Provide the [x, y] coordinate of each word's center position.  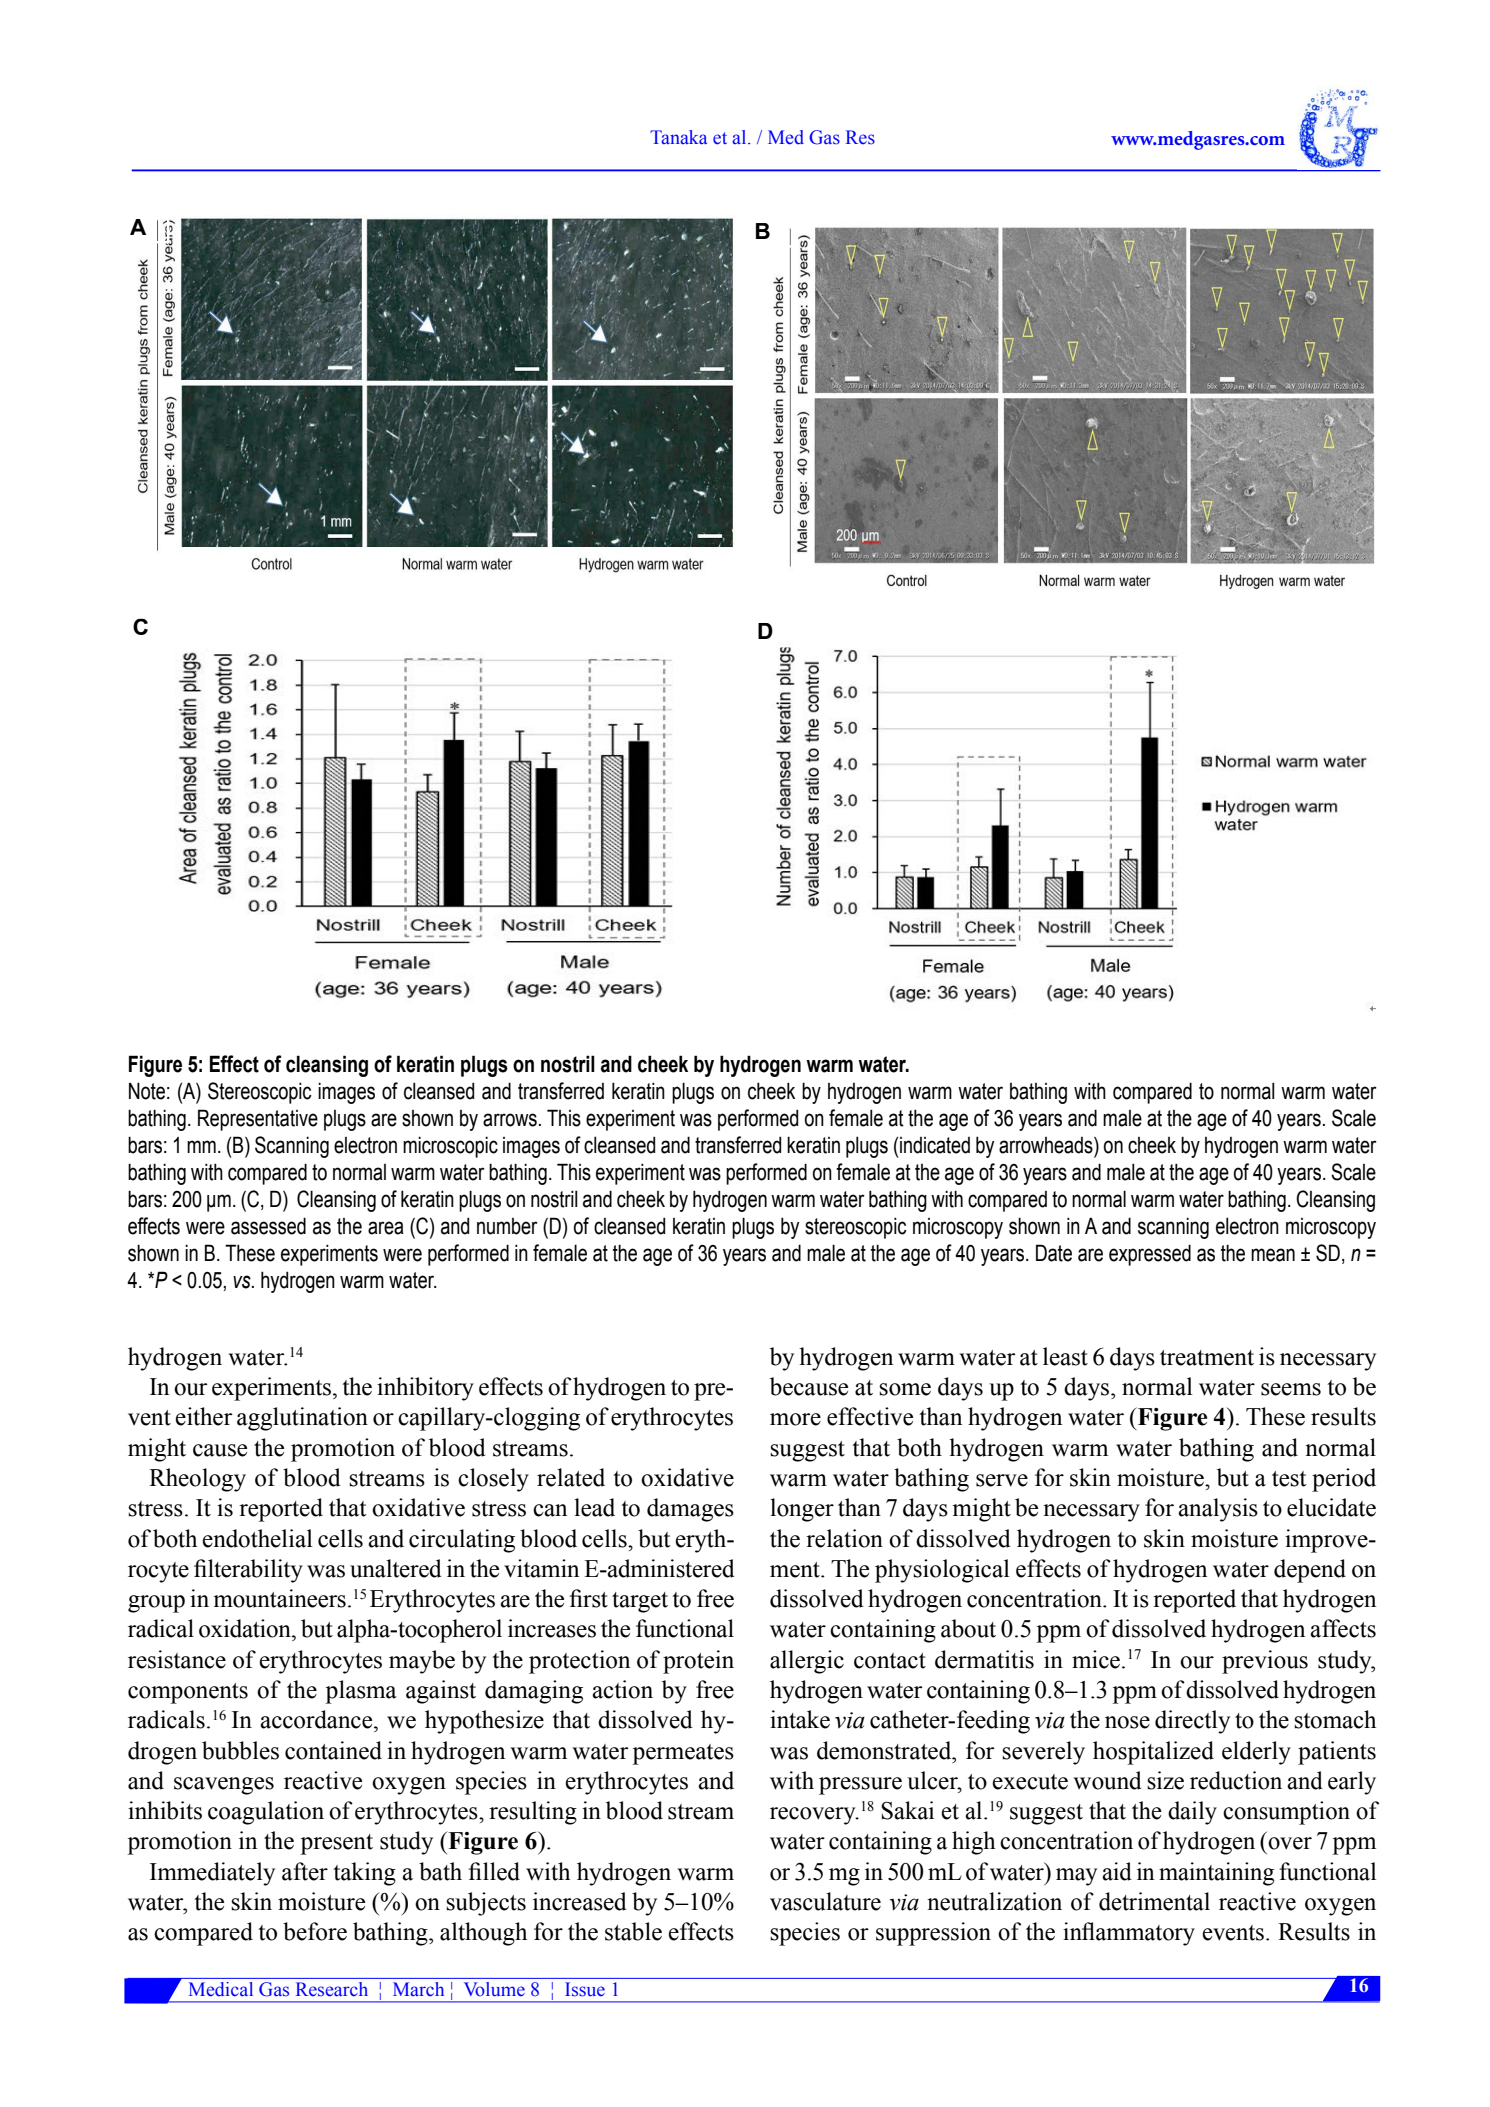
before [315, 1931]
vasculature [825, 1901]
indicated [935, 1145]
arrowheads [1047, 1145]
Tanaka [678, 137]
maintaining [1216, 1874]
